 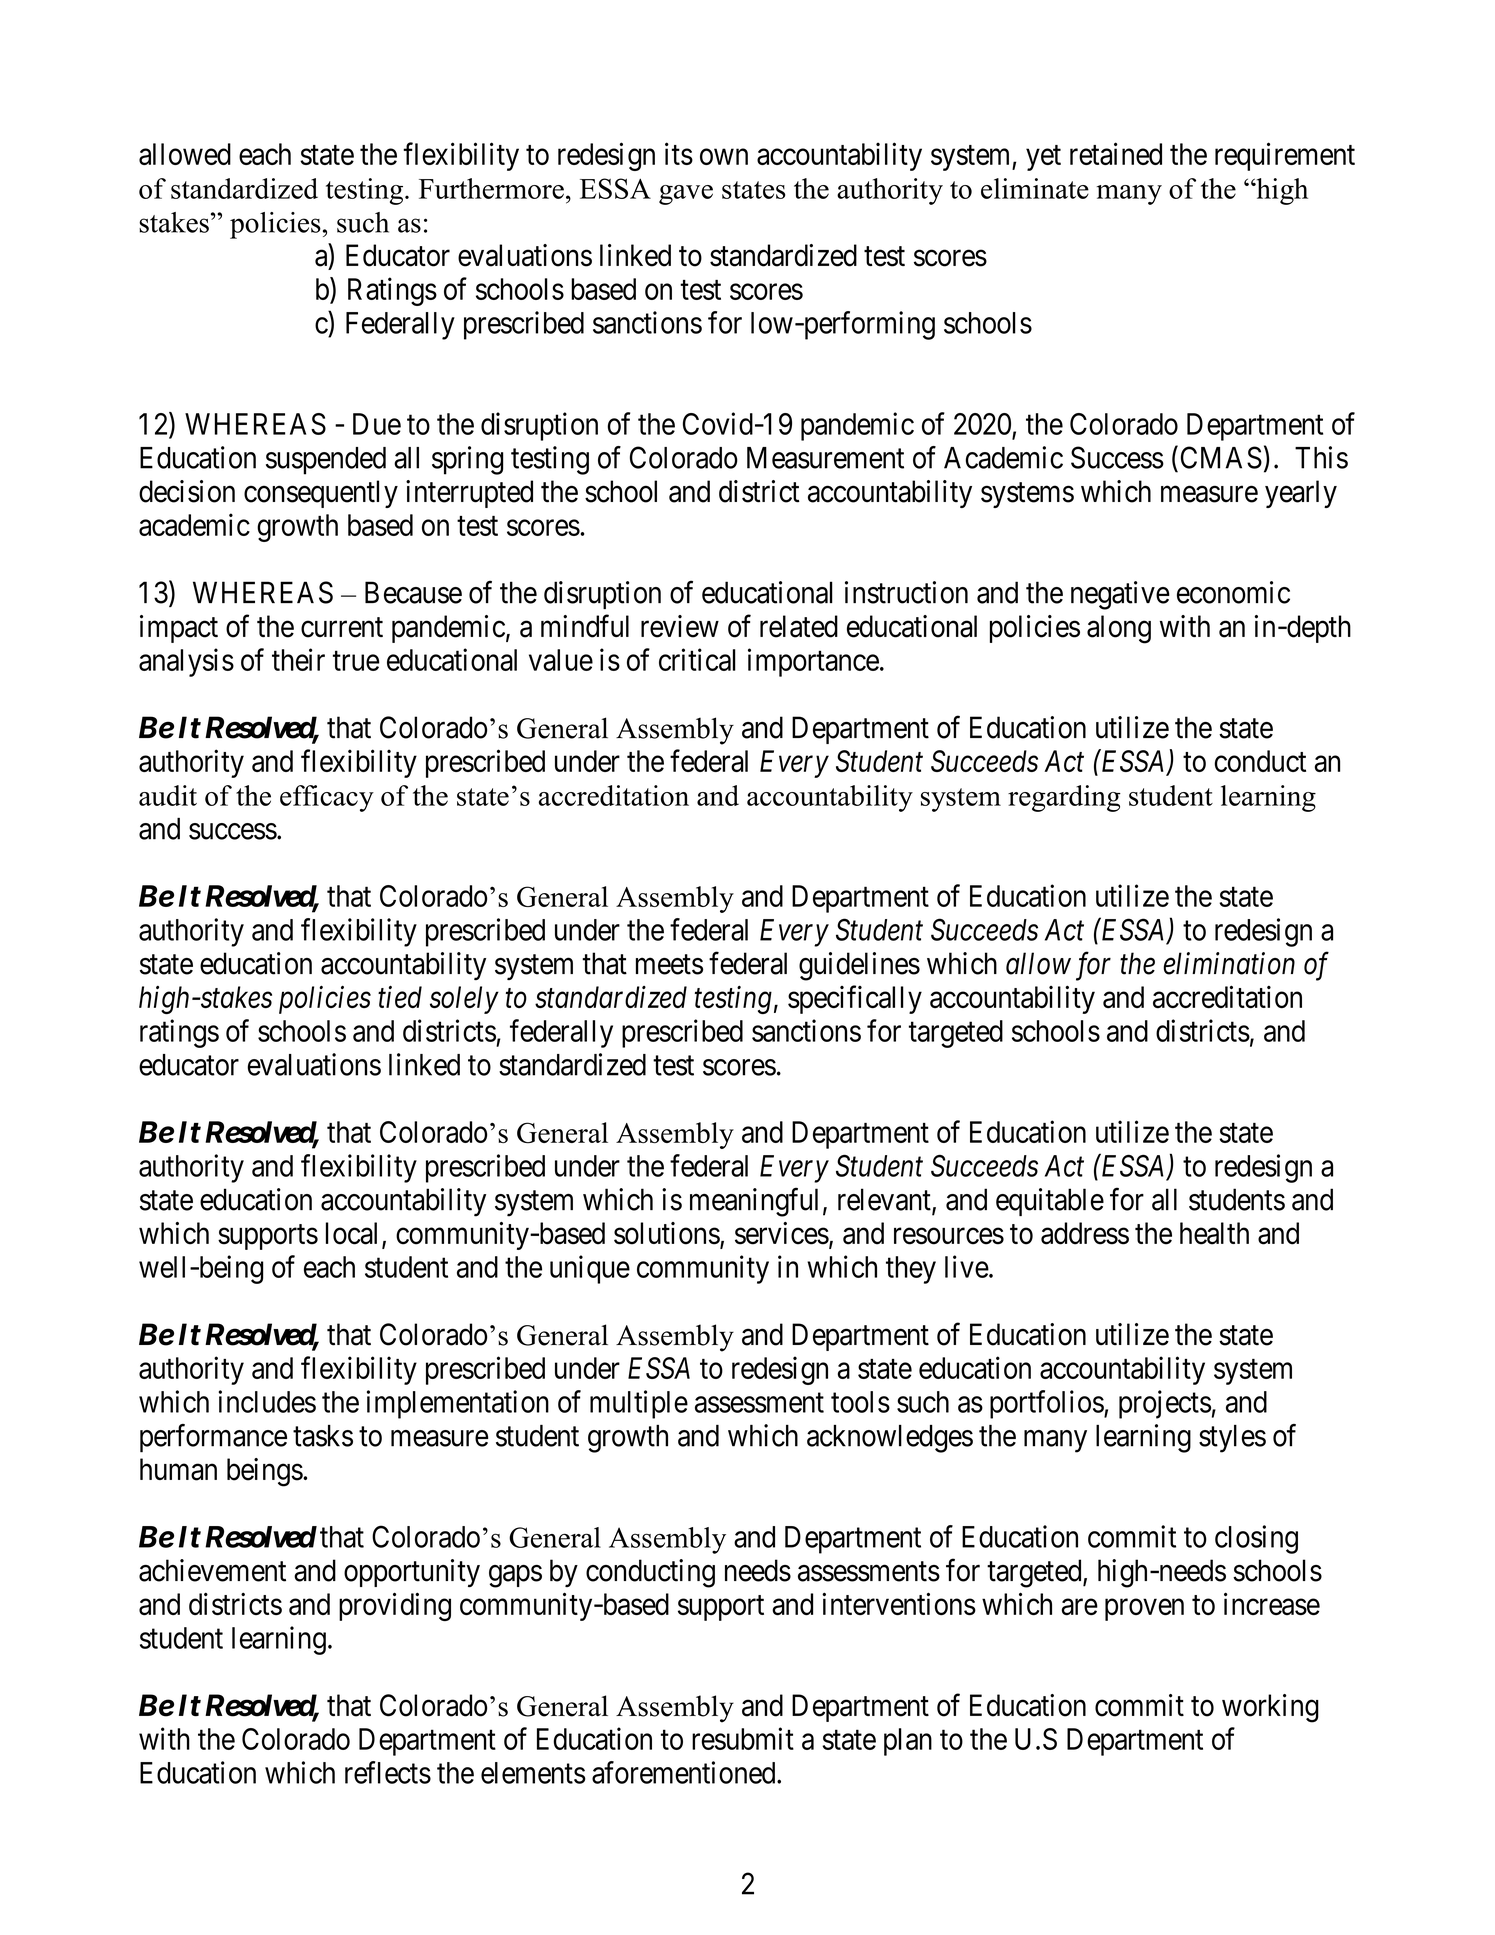 What do you see at coordinates (354, 1234) in the screenshot?
I see `local` at bounding box center [354, 1234].
